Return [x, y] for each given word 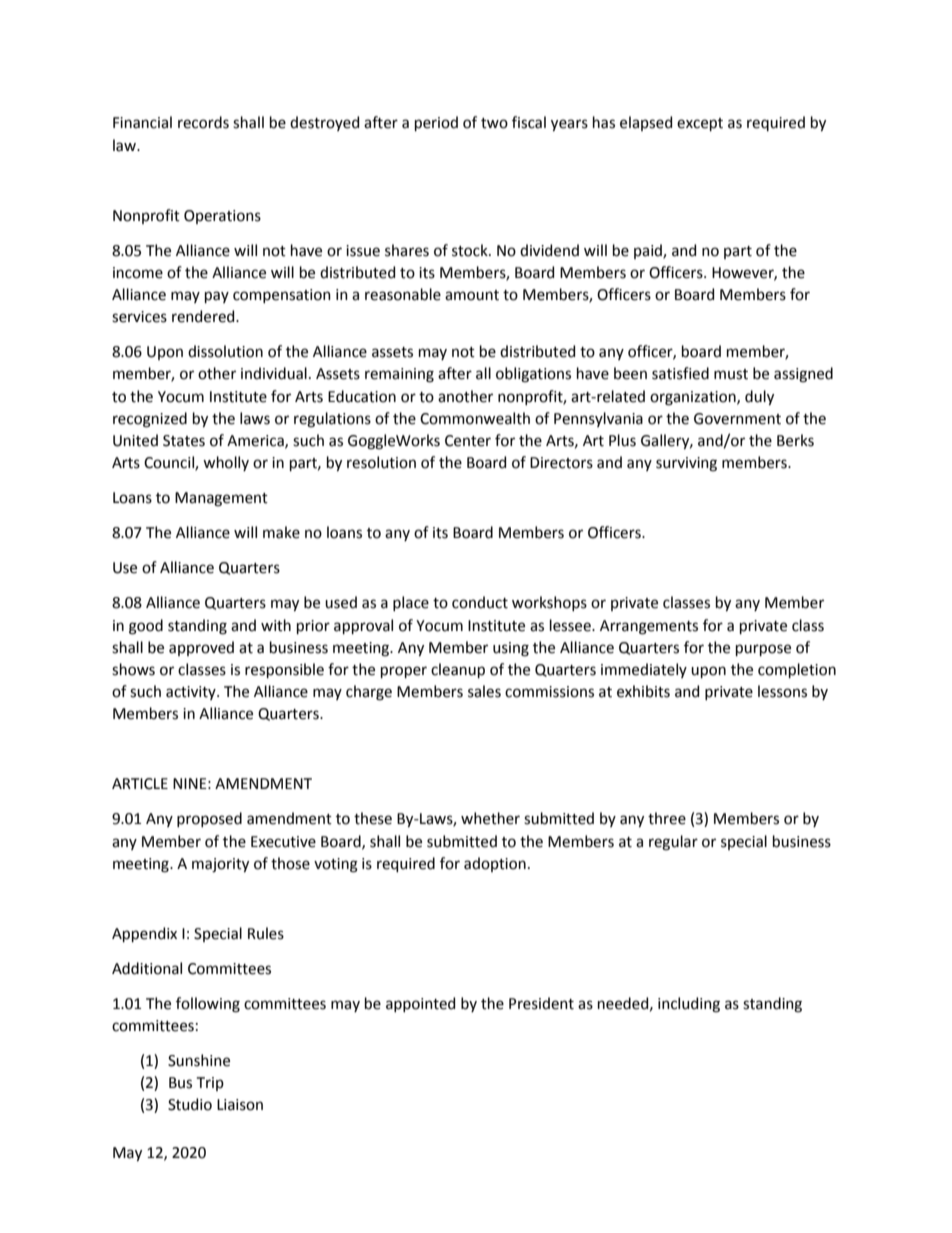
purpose [763, 650]
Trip [210, 1084]
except [700, 124]
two [494, 123]
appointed [420, 1004]
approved [201, 648]
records [203, 122]
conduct [480, 602]
